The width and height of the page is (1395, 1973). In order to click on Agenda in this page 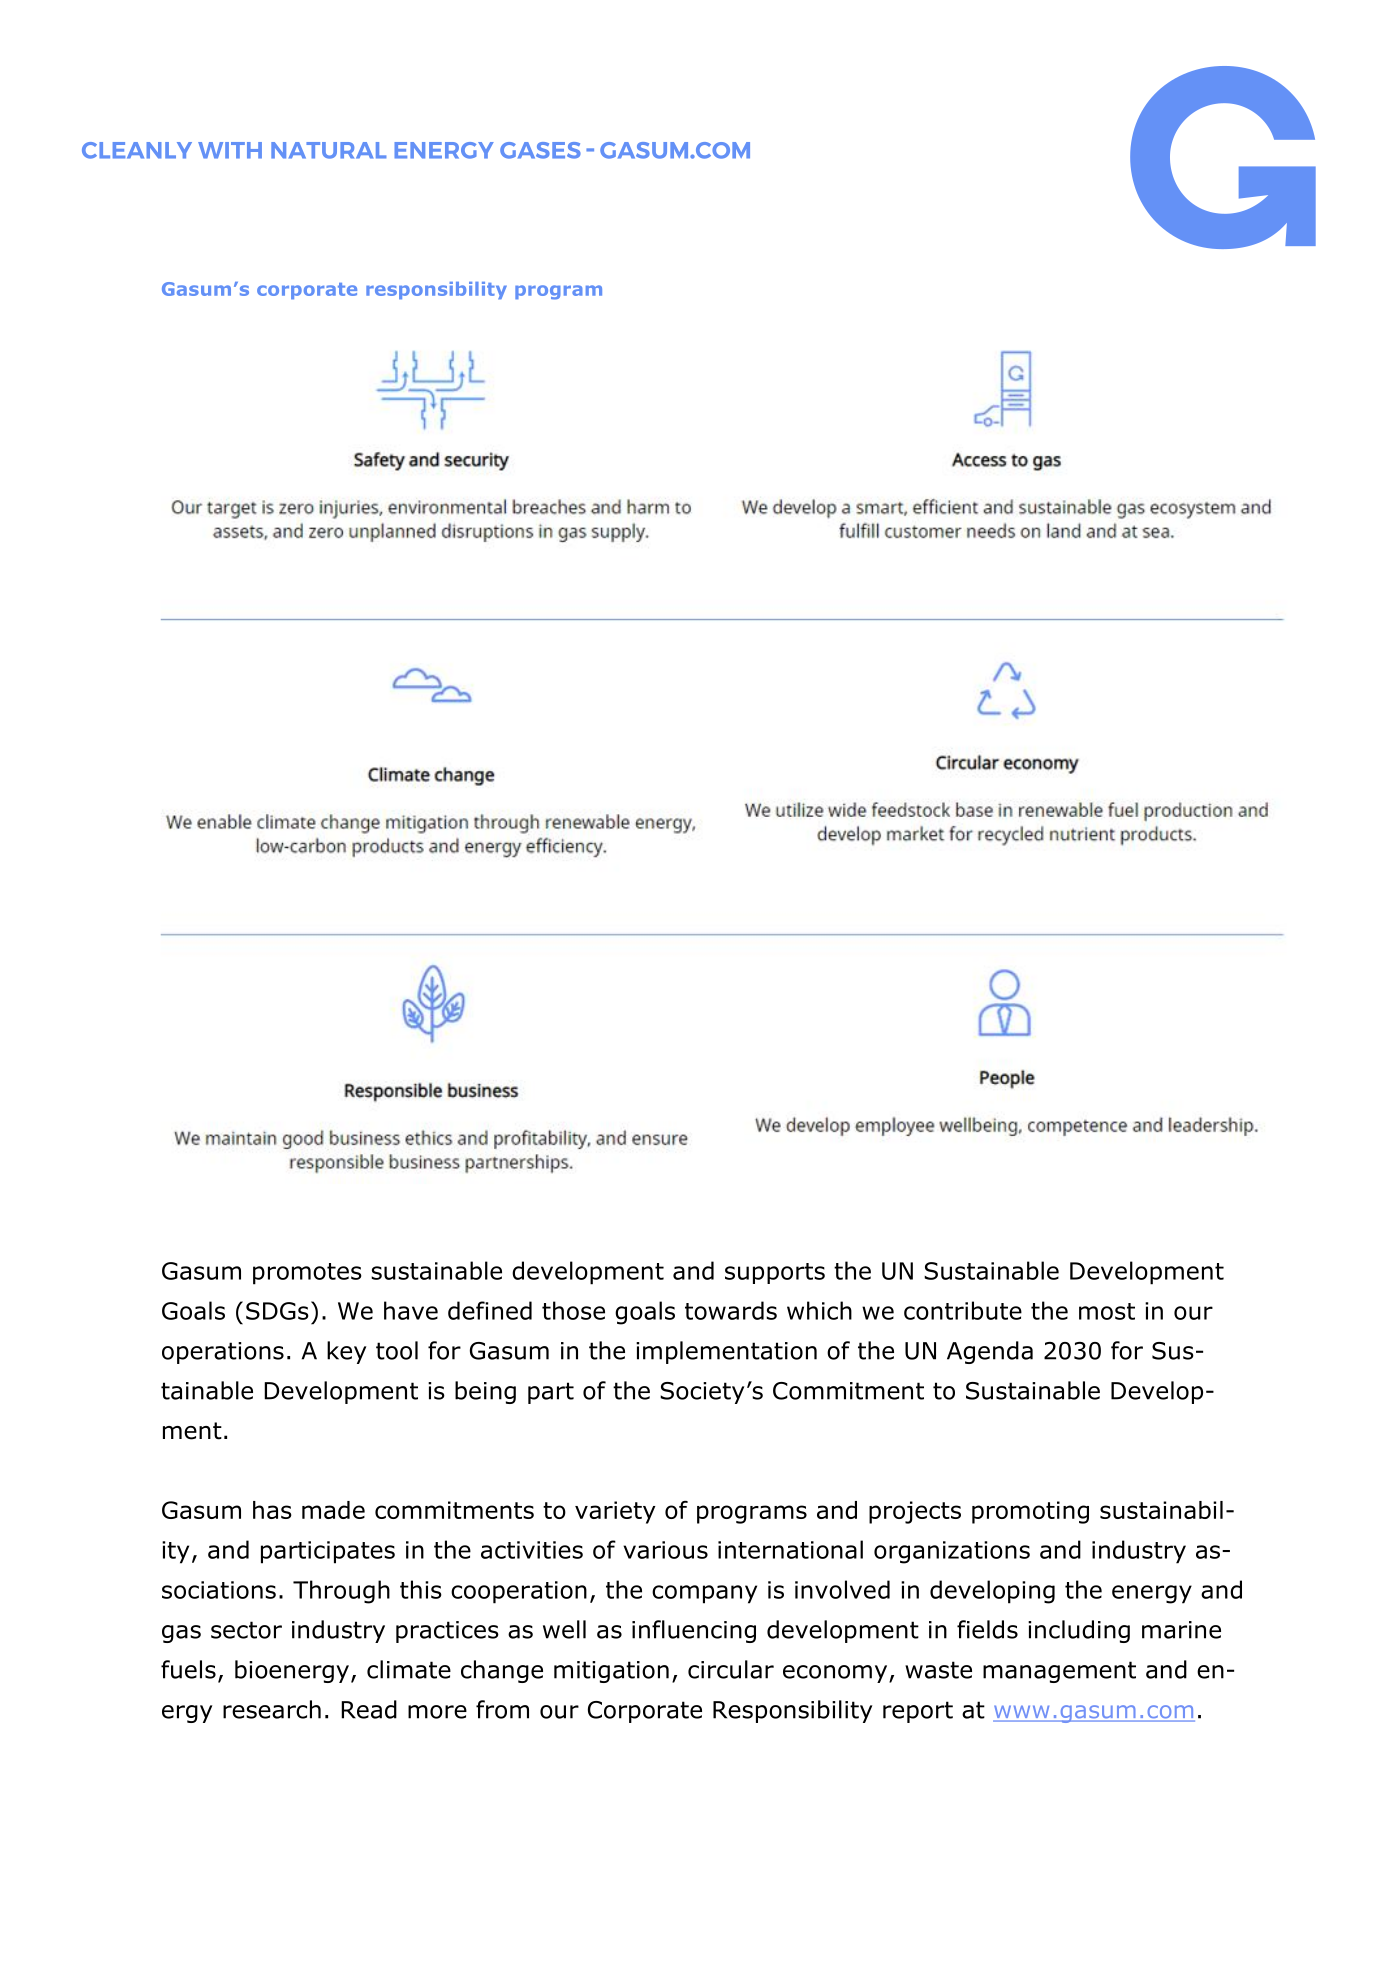, I will do `click(990, 1352)`.
